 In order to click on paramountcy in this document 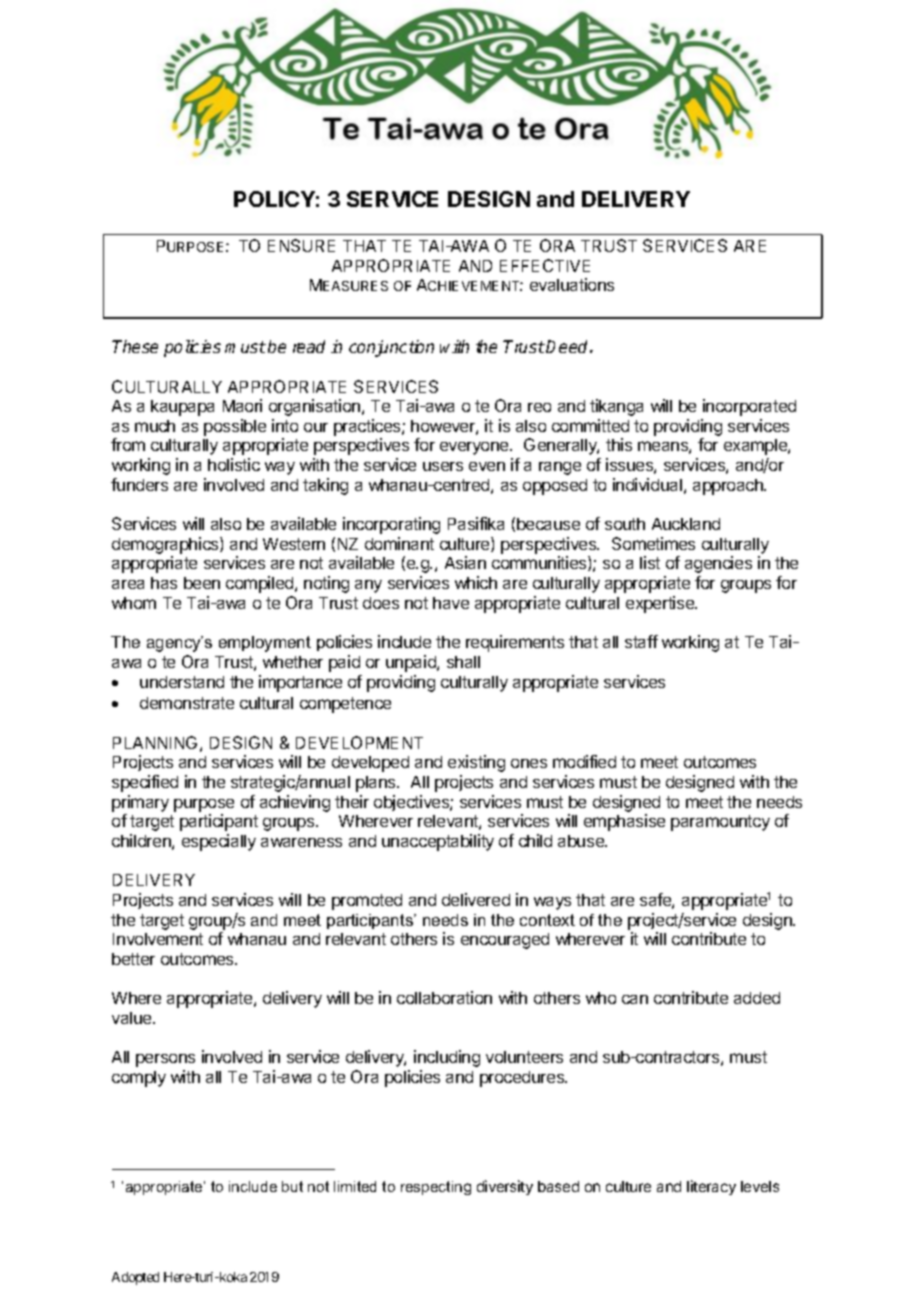, I will do `click(720, 823)`.
